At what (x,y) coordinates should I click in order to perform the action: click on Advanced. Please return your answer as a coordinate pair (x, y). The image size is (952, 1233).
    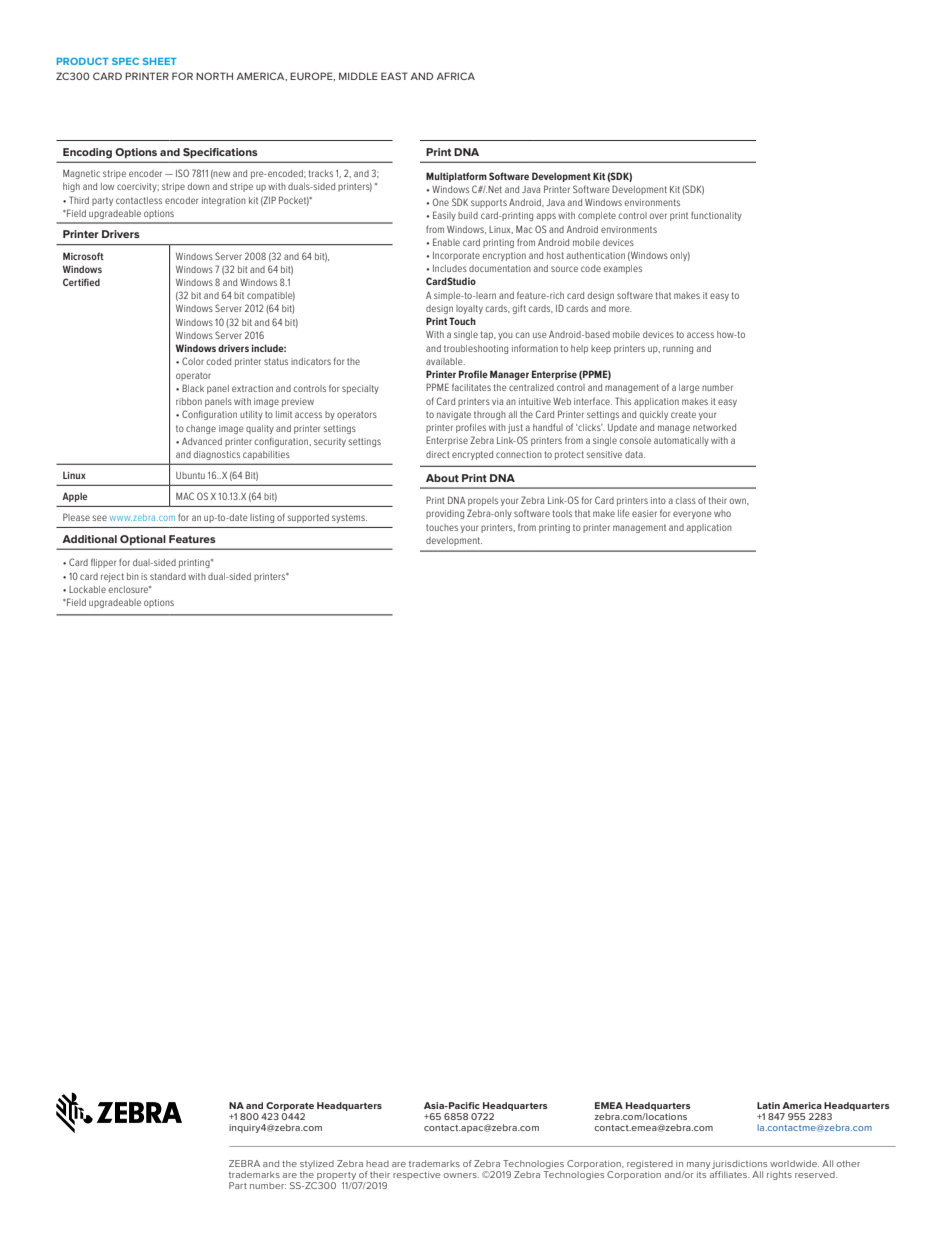
    Looking at the image, I should click on (202, 441).
